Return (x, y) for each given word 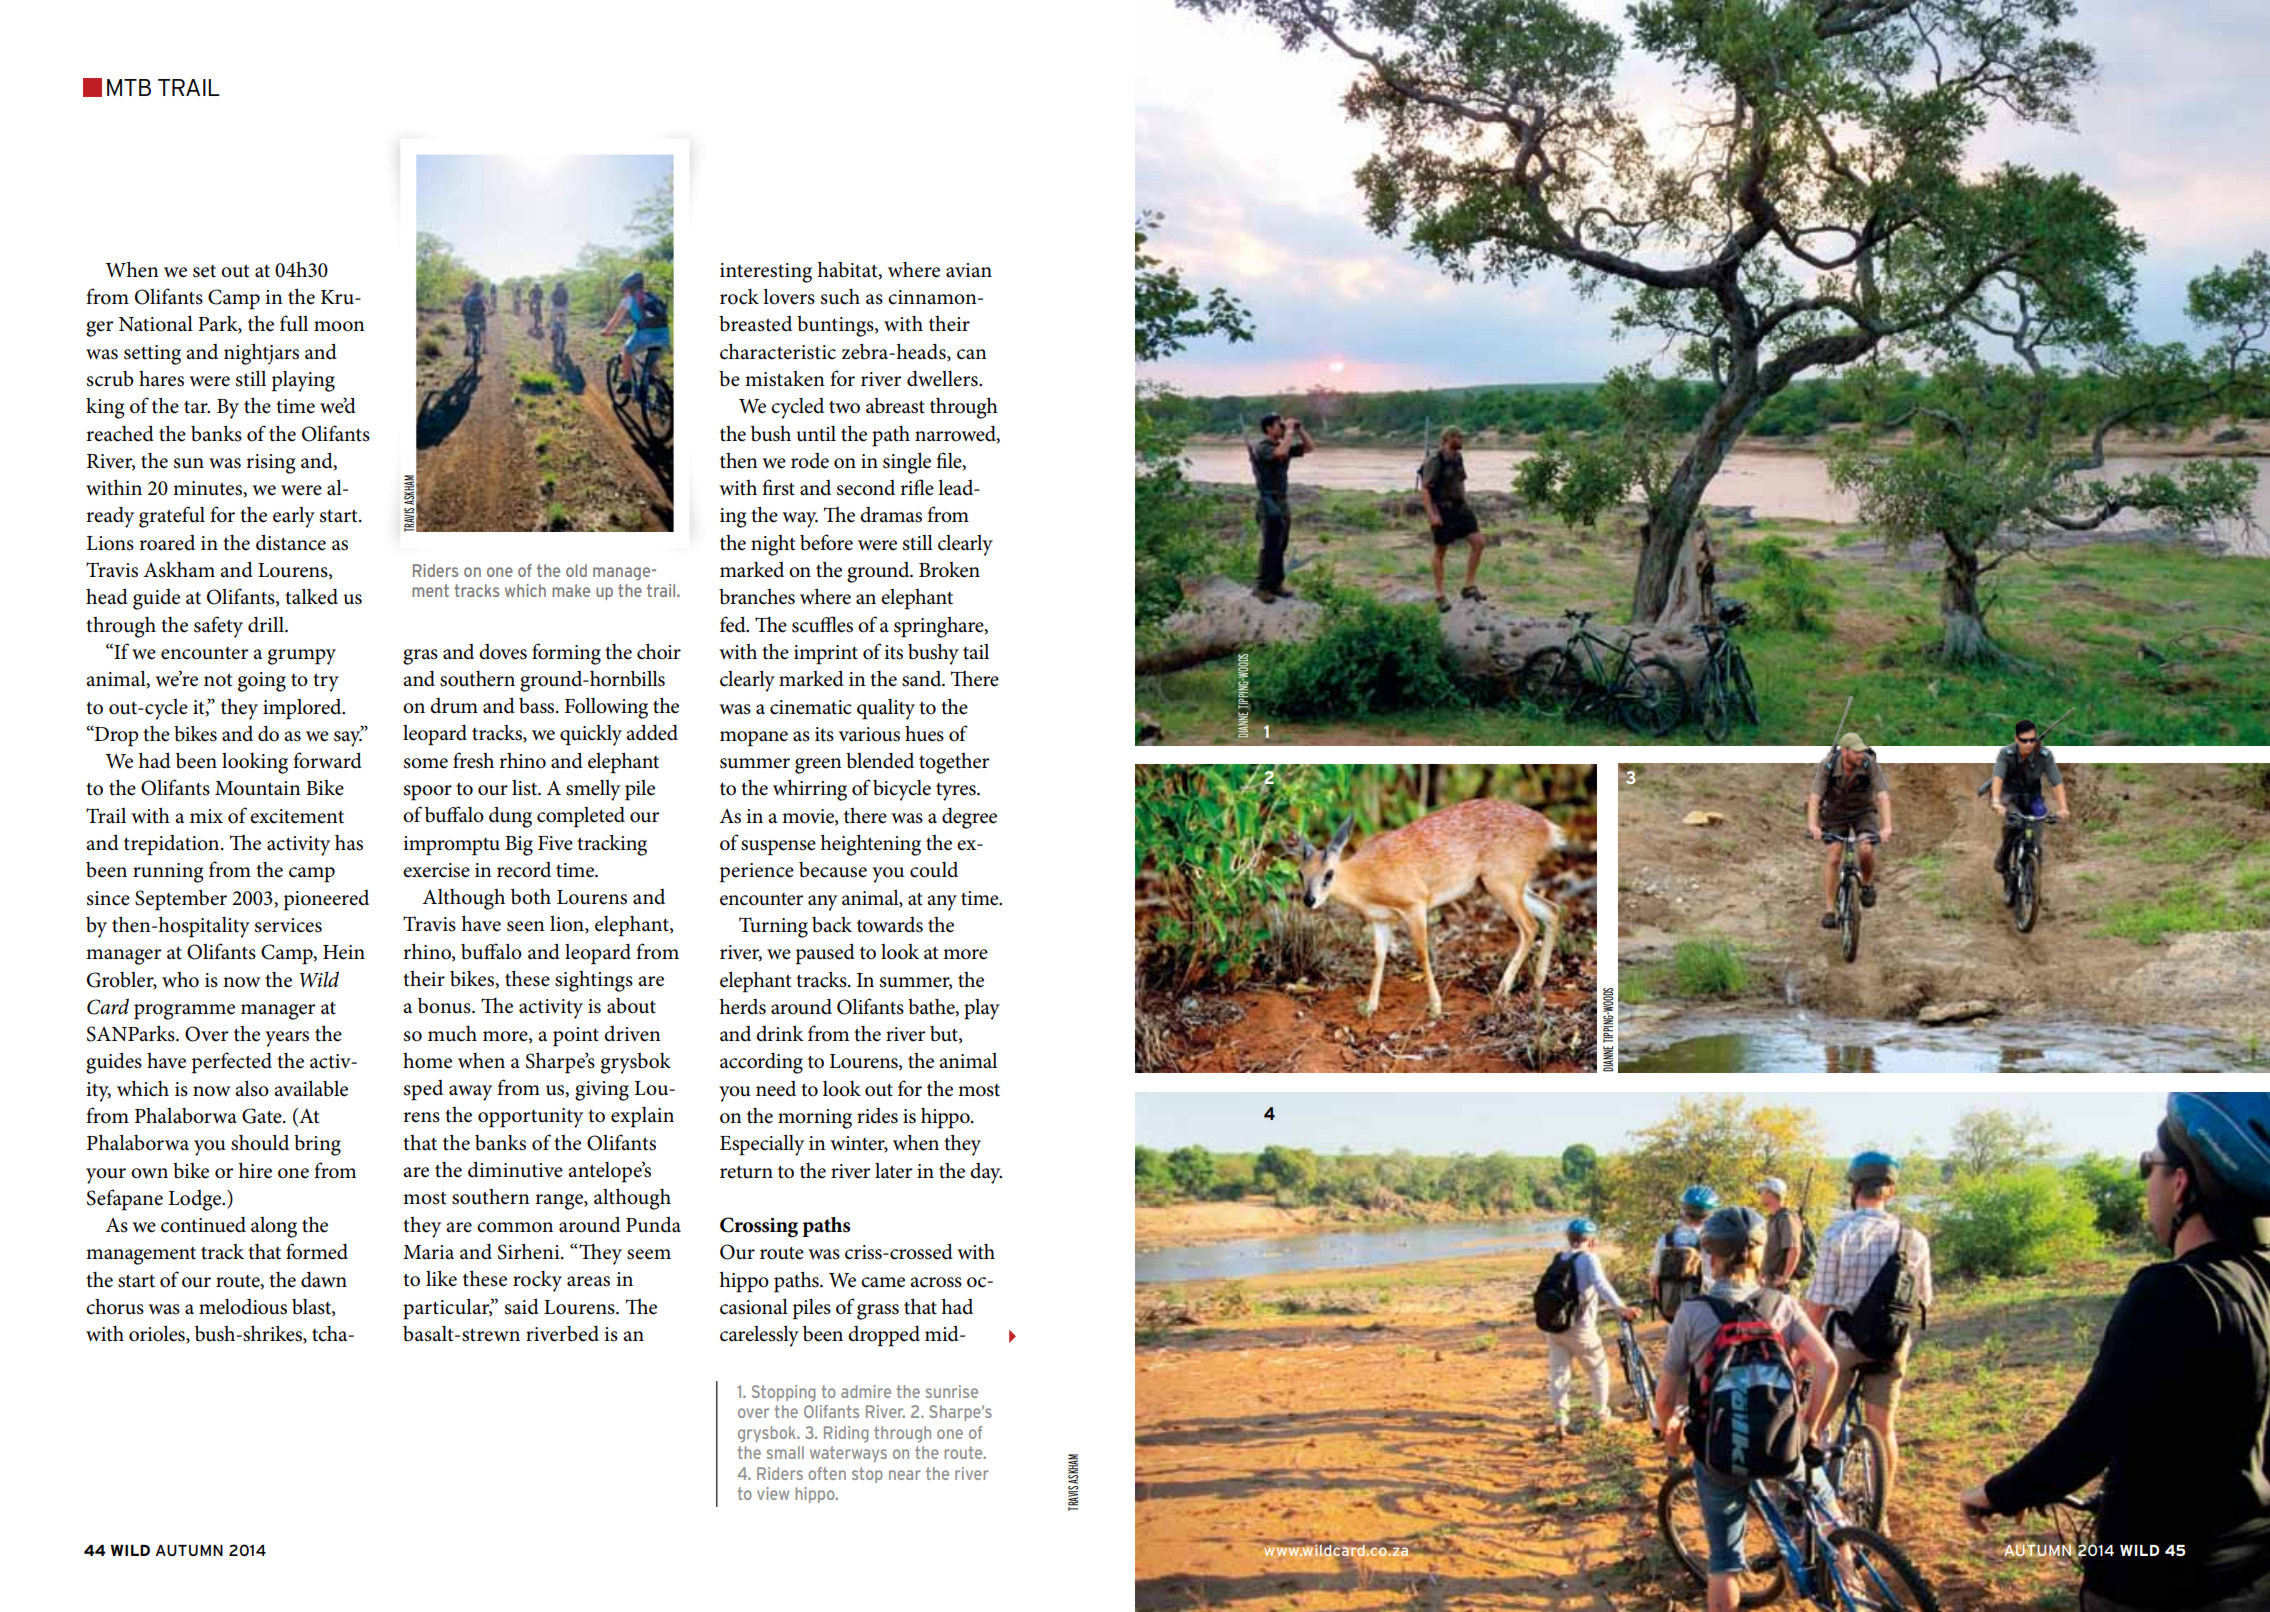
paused (825, 954)
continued (203, 1224)
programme (184, 1012)
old (576, 570)
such (840, 297)
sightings (594, 981)
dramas (891, 515)
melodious (243, 1307)
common (515, 1227)
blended (880, 760)
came (883, 1282)
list (526, 788)
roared (167, 543)
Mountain (258, 788)
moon (339, 326)
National (156, 323)
